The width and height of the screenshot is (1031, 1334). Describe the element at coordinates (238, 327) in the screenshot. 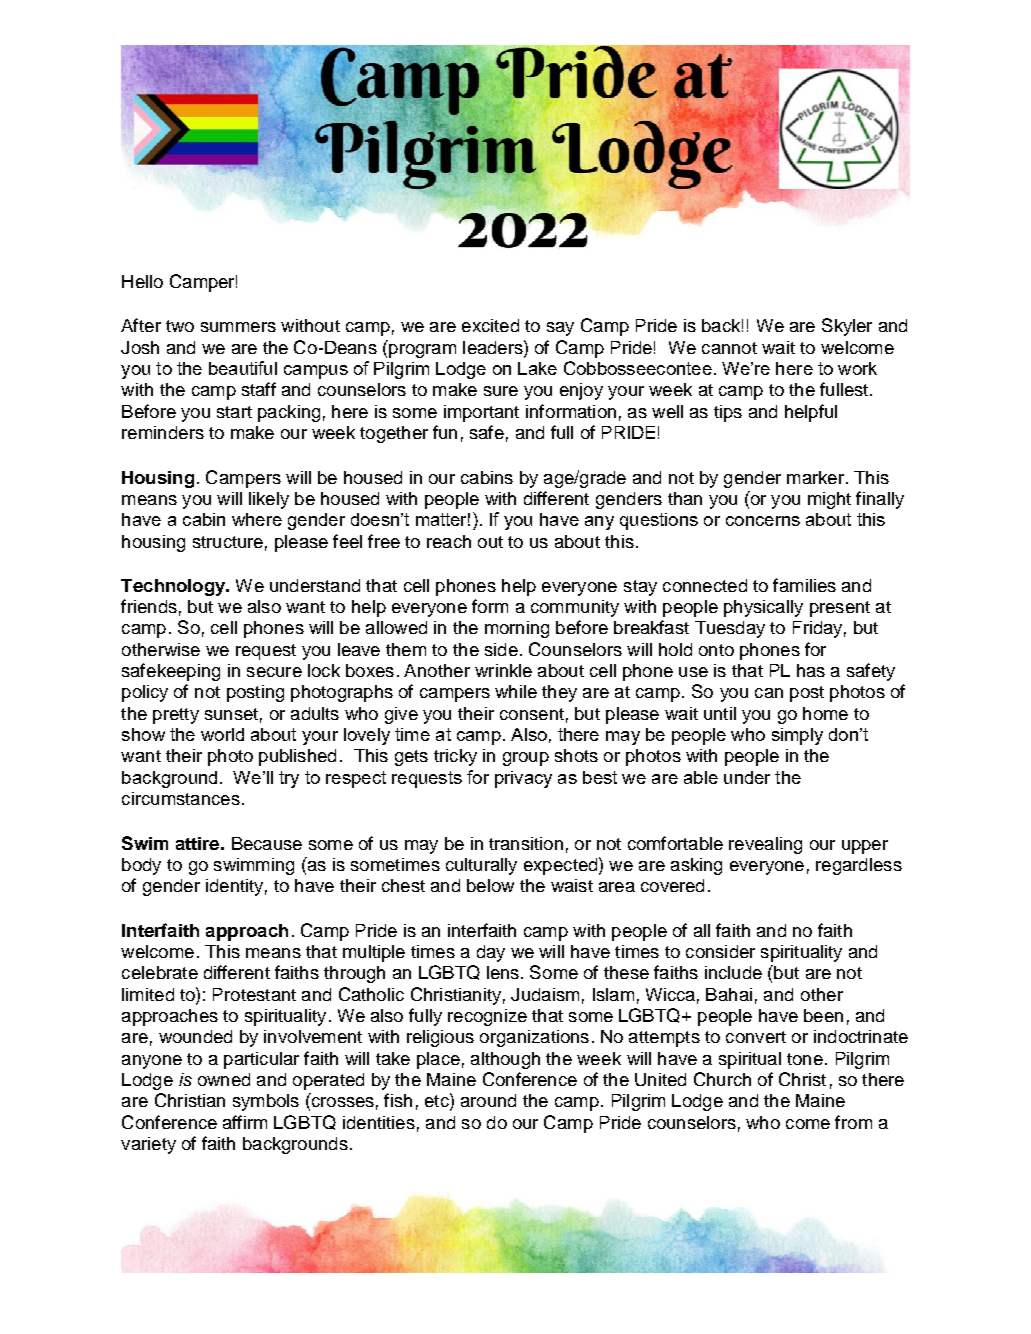

I see `summers` at that location.
